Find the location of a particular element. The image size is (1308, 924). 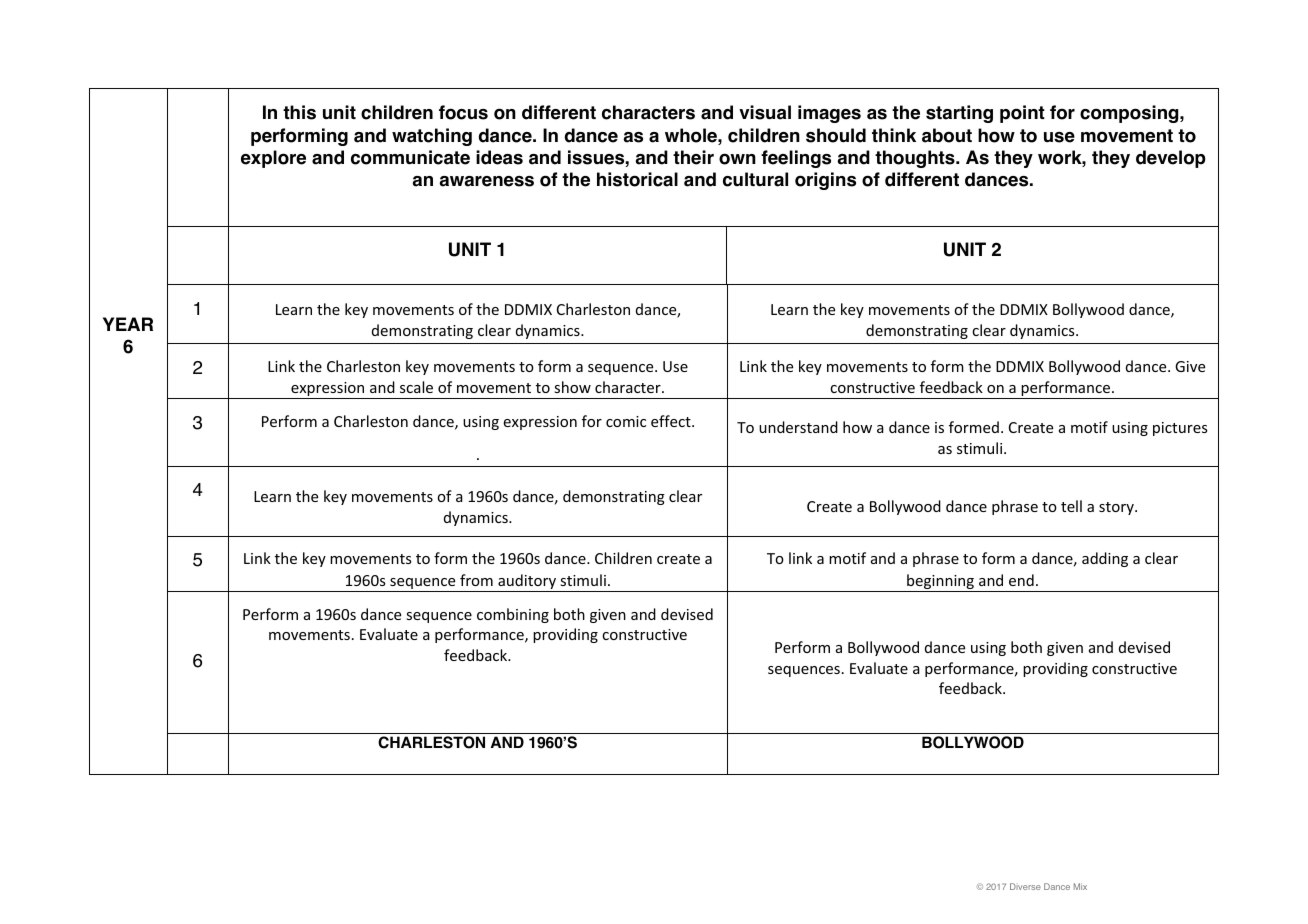

explore is located at coordinates (273, 159).
